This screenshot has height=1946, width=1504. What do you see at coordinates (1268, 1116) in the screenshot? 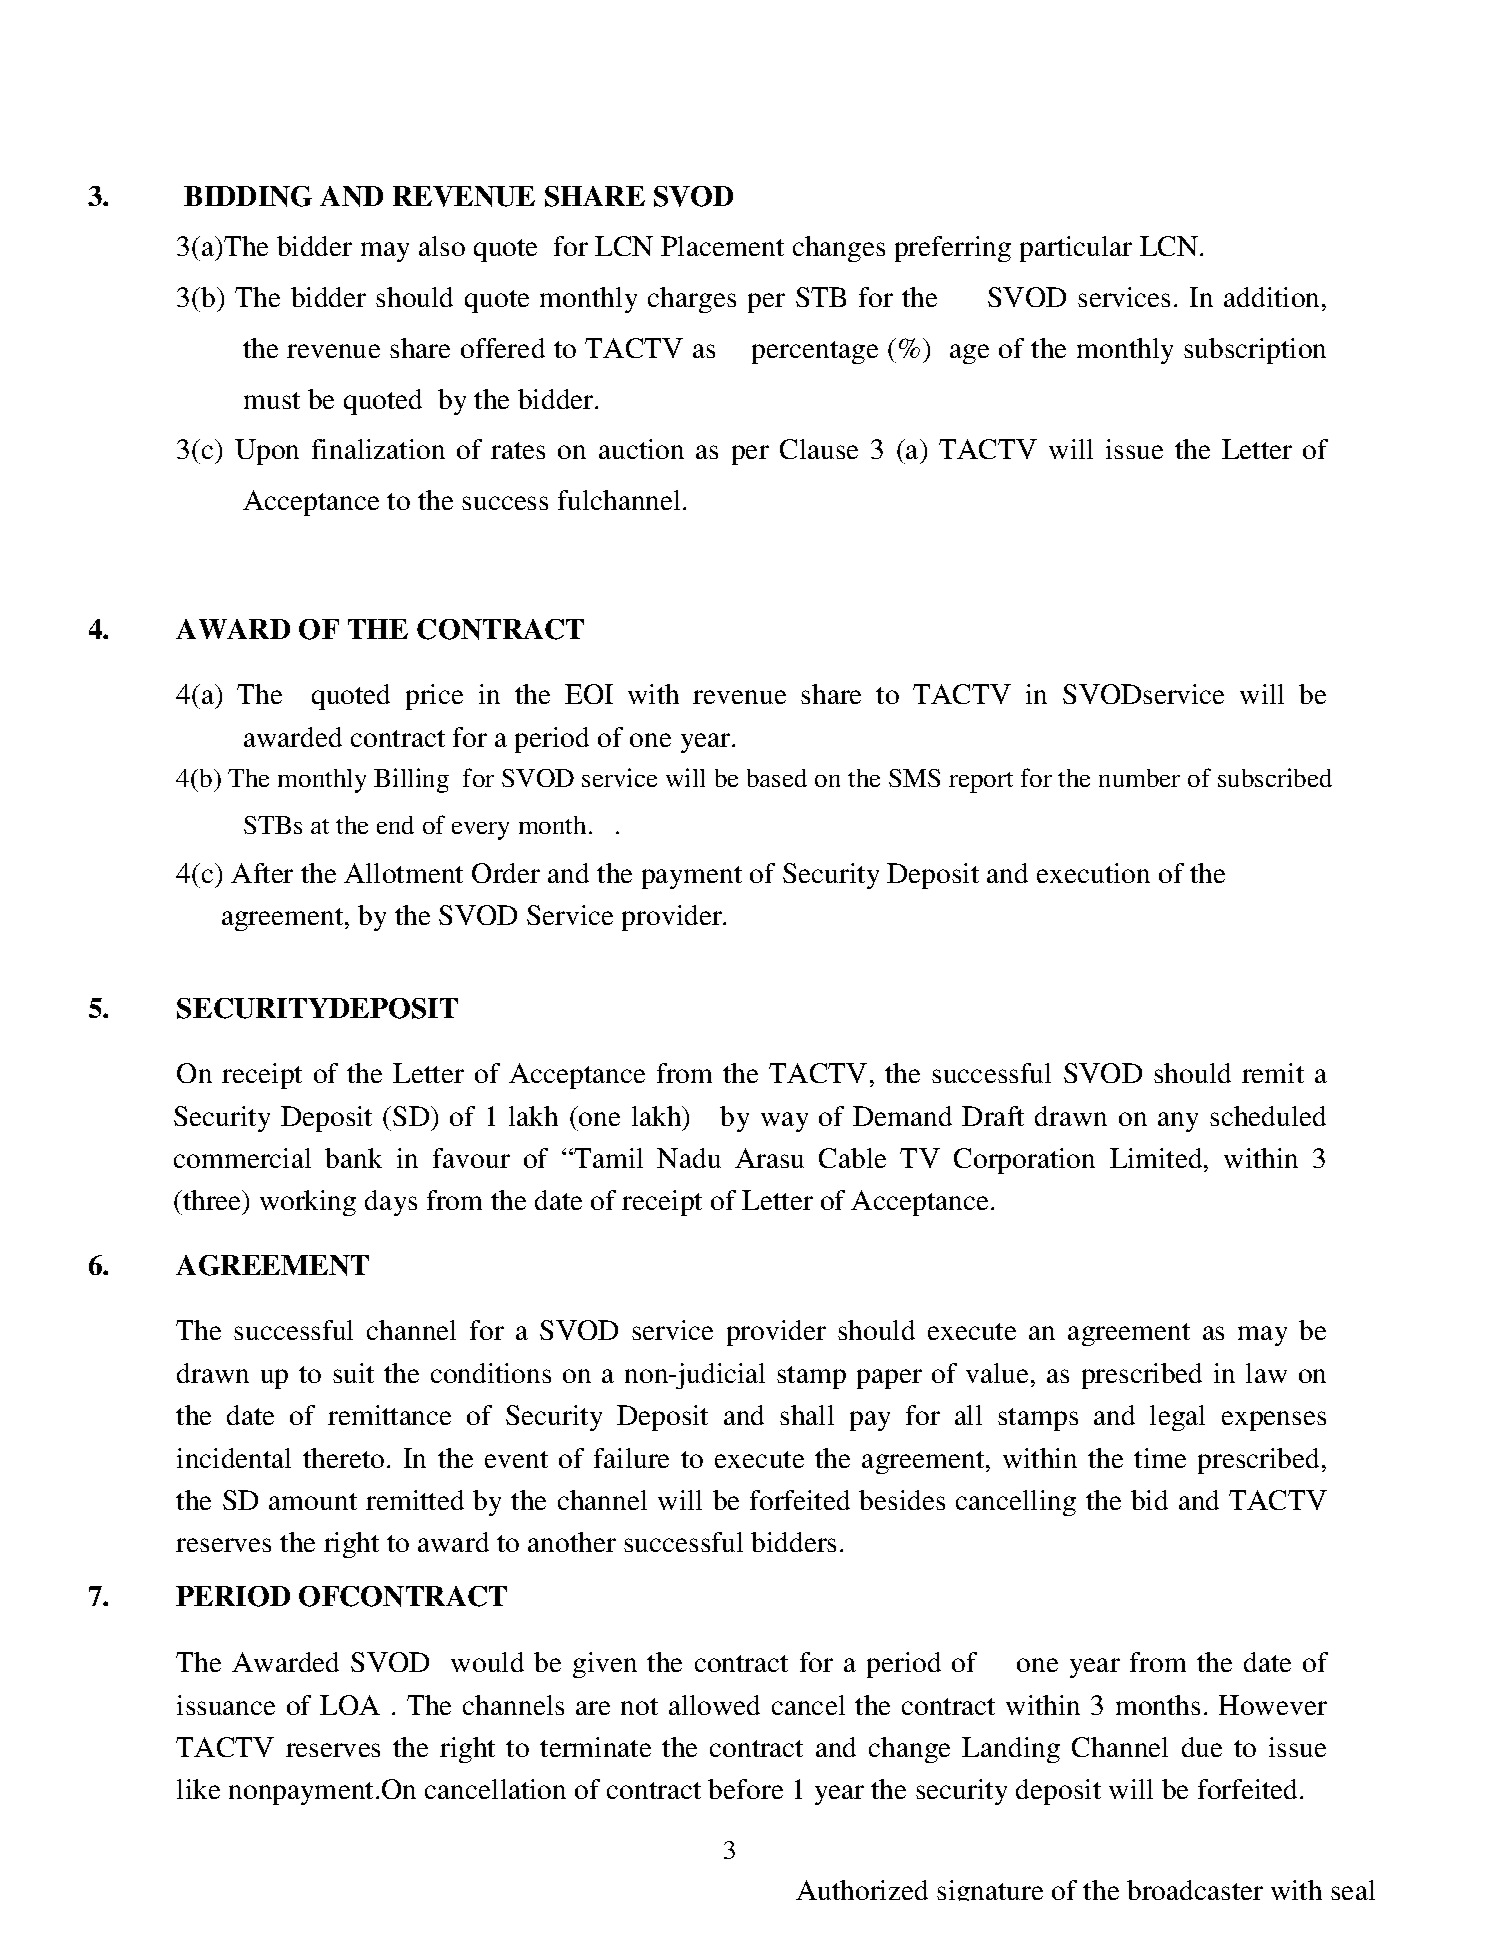
I see `scheduled` at bounding box center [1268, 1116].
